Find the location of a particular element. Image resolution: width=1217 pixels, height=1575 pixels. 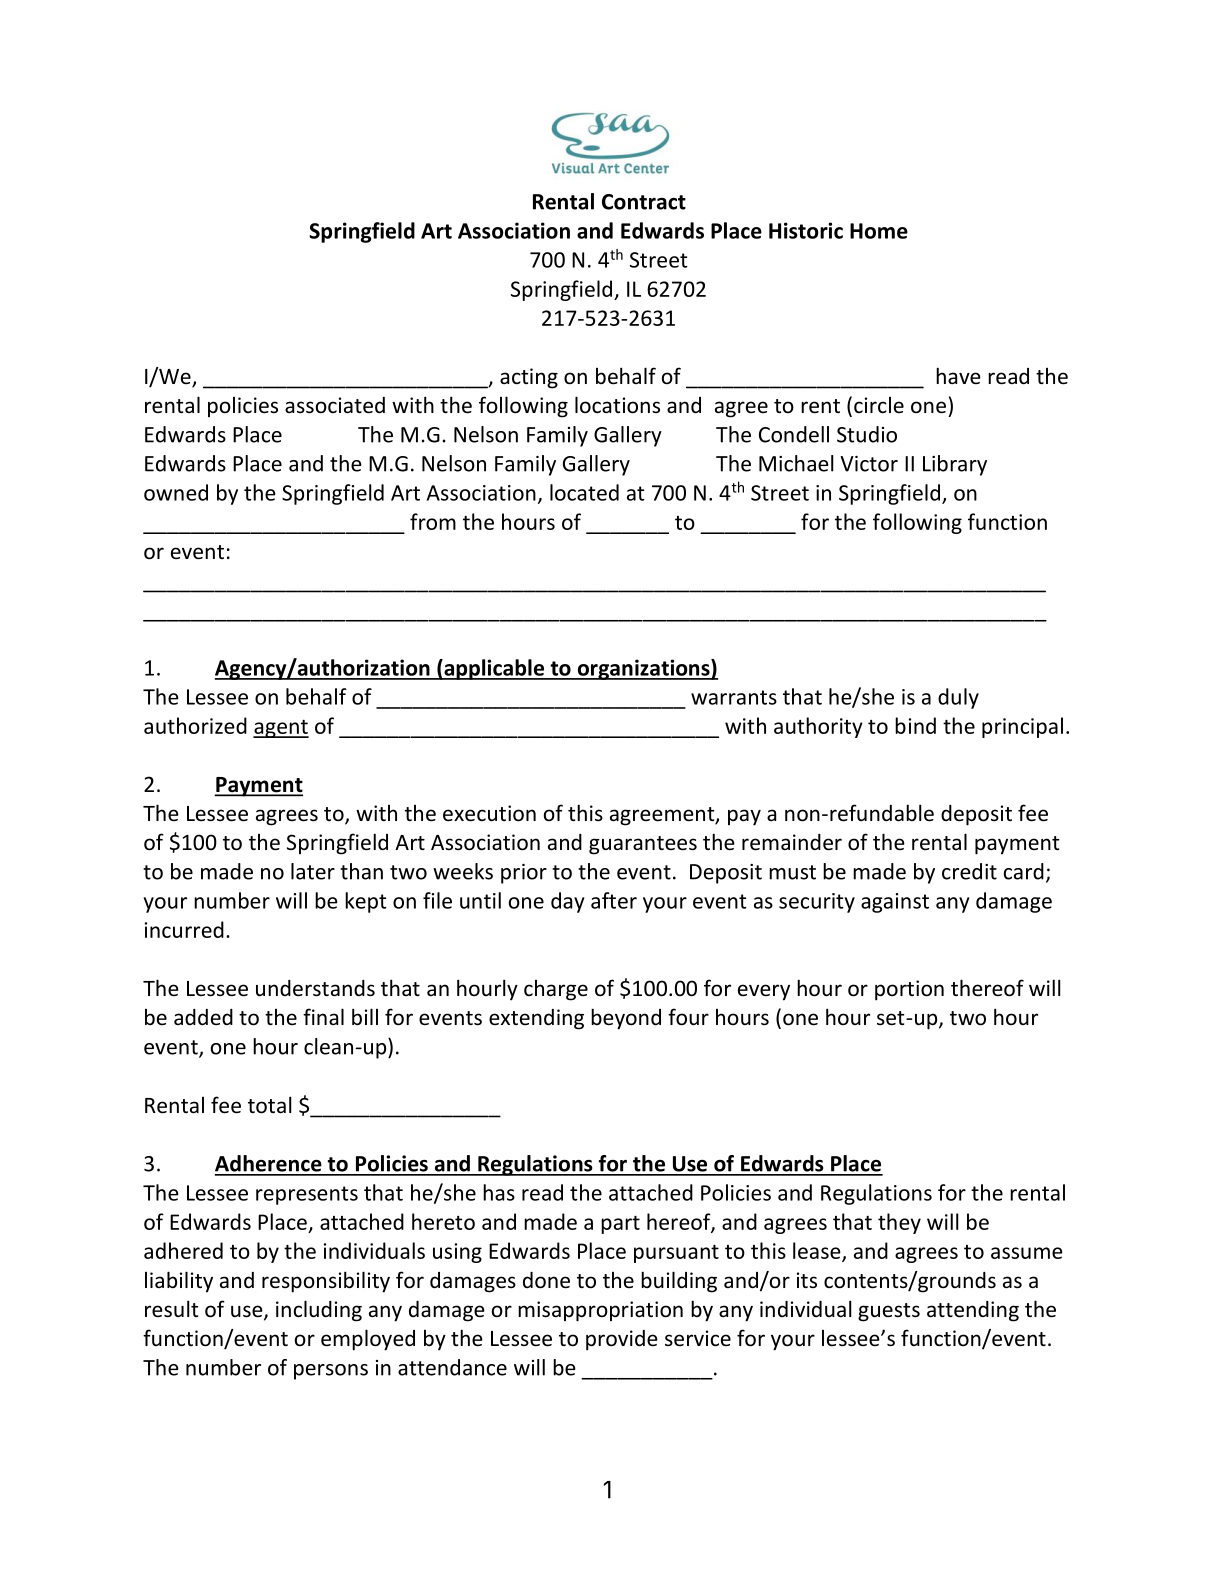

including is located at coordinates (319, 1311).
